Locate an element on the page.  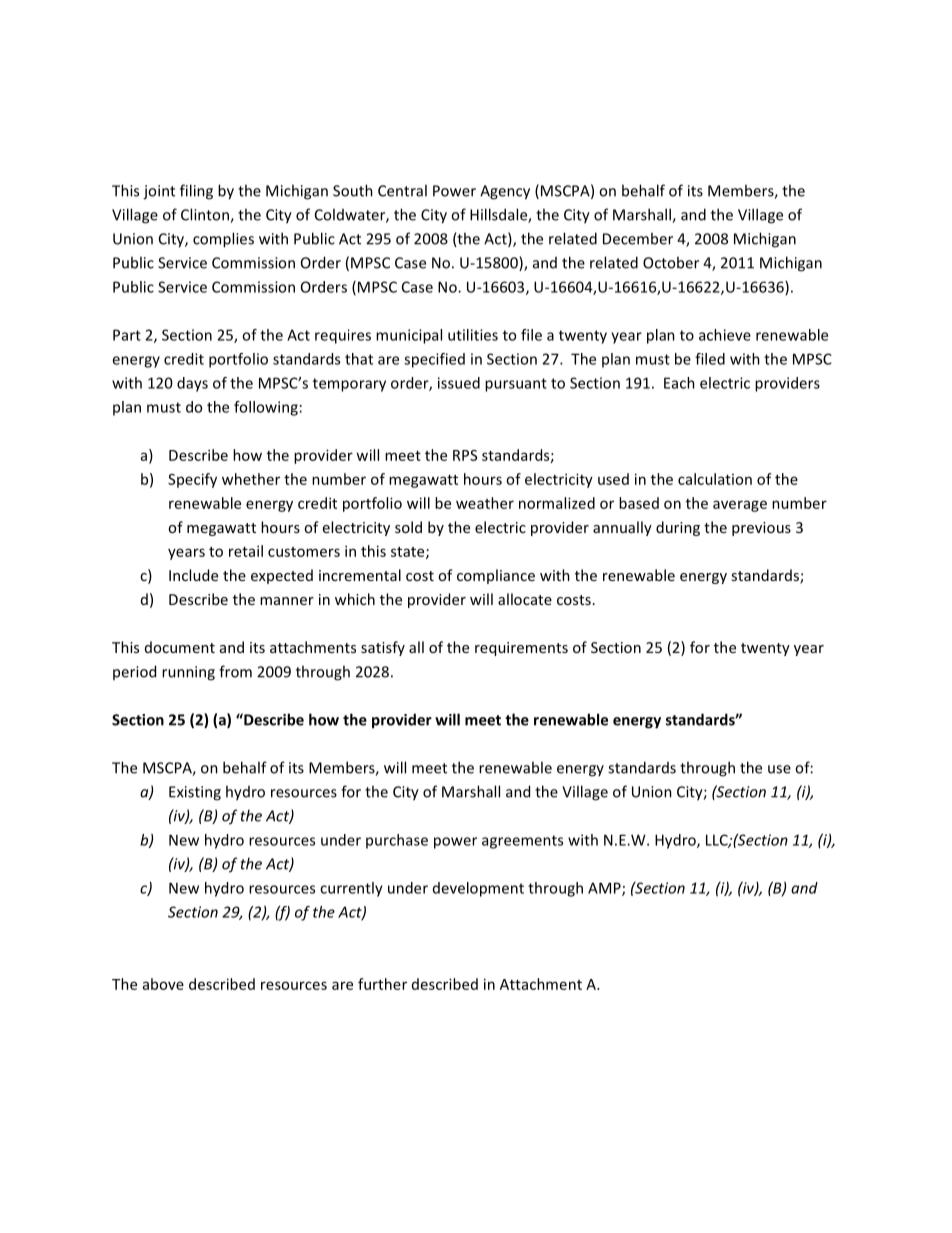
agreements is located at coordinates (522, 842).
